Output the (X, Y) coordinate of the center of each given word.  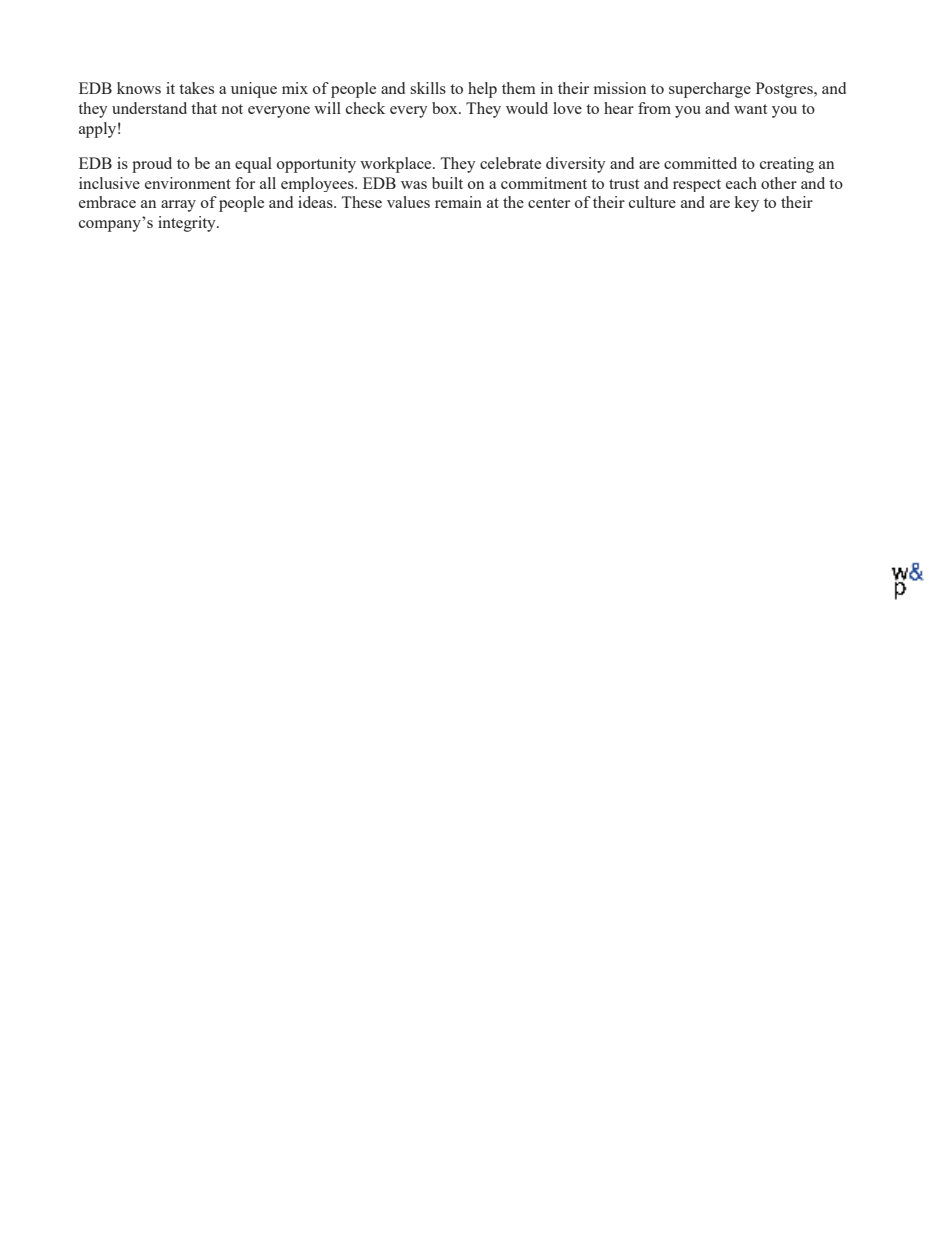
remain (458, 202)
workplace (397, 165)
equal (253, 165)
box (446, 108)
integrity (188, 224)
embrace (107, 202)
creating (787, 165)
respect (697, 185)
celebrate (510, 163)
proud (152, 165)
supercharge (710, 90)
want (750, 109)
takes (196, 88)
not (232, 109)
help (482, 90)
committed (700, 163)
